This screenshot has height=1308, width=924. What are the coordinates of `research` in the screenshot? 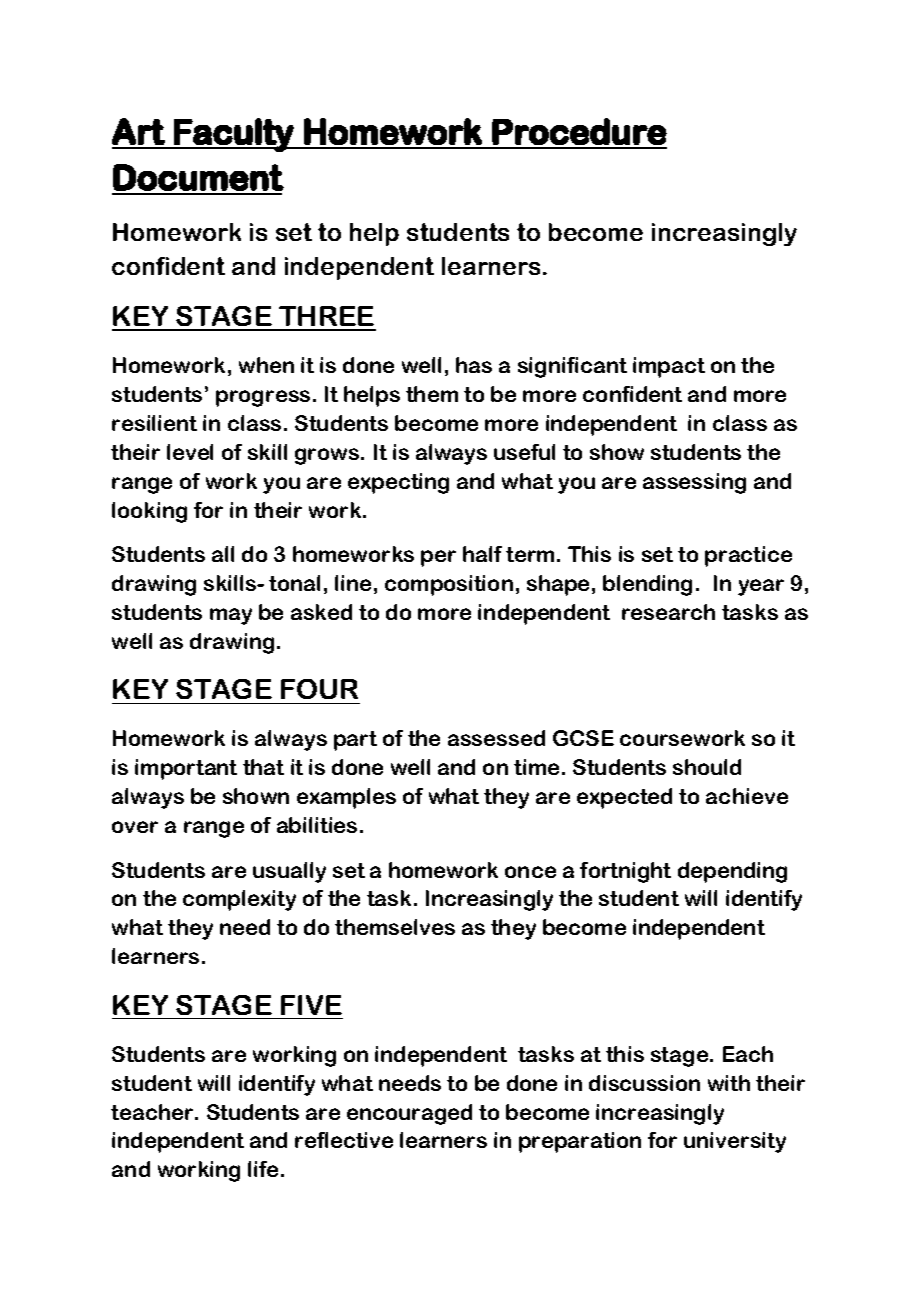 It's located at (668, 612).
